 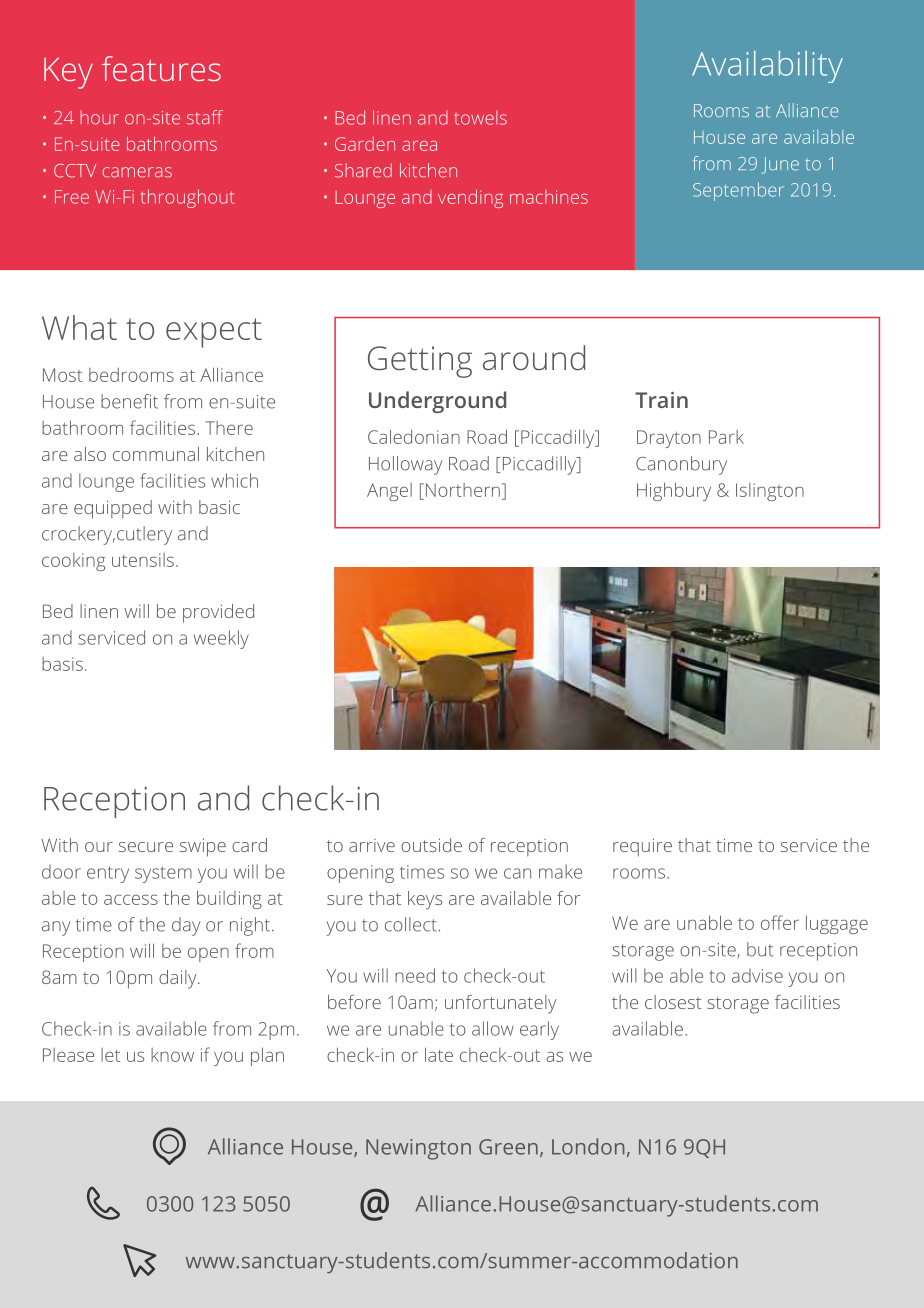 What do you see at coordinates (389, 492) in the image?
I see `Angel` at bounding box center [389, 492].
